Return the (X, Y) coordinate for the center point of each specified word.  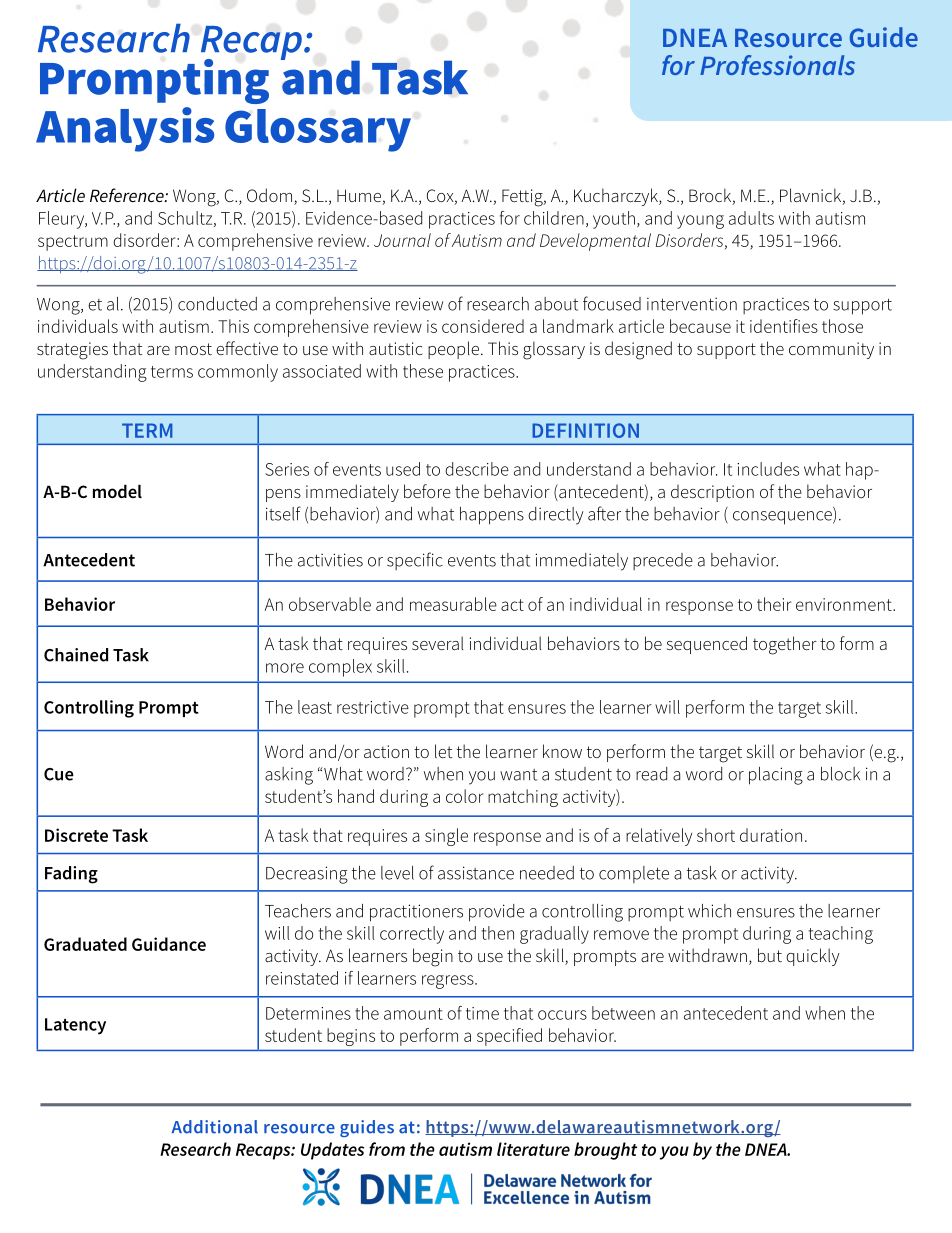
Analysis (125, 129)
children (554, 218)
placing (776, 776)
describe (477, 469)
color (464, 796)
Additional (215, 1127)
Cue (59, 774)
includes (768, 469)
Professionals (777, 65)
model (117, 491)
